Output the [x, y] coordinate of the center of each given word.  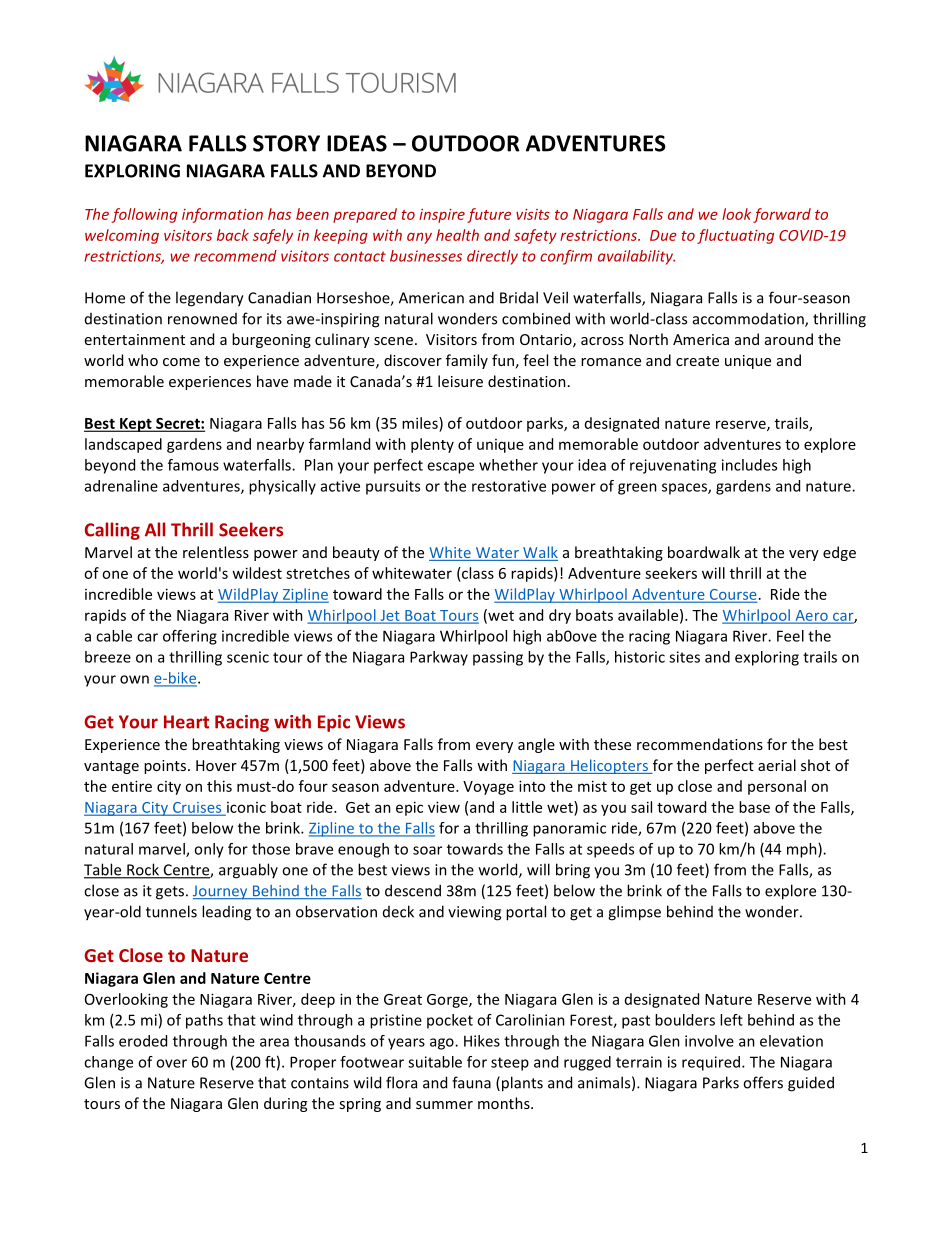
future [489, 215]
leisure [460, 381]
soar [427, 850]
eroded [143, 1041]
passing [498, 658]
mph [803, 850]
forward [782, 215]
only [209, 850]
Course [732, 595]
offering [190, 637]
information [222, 215]
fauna [471, 1082]
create [697, 361]
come [181, 362]
